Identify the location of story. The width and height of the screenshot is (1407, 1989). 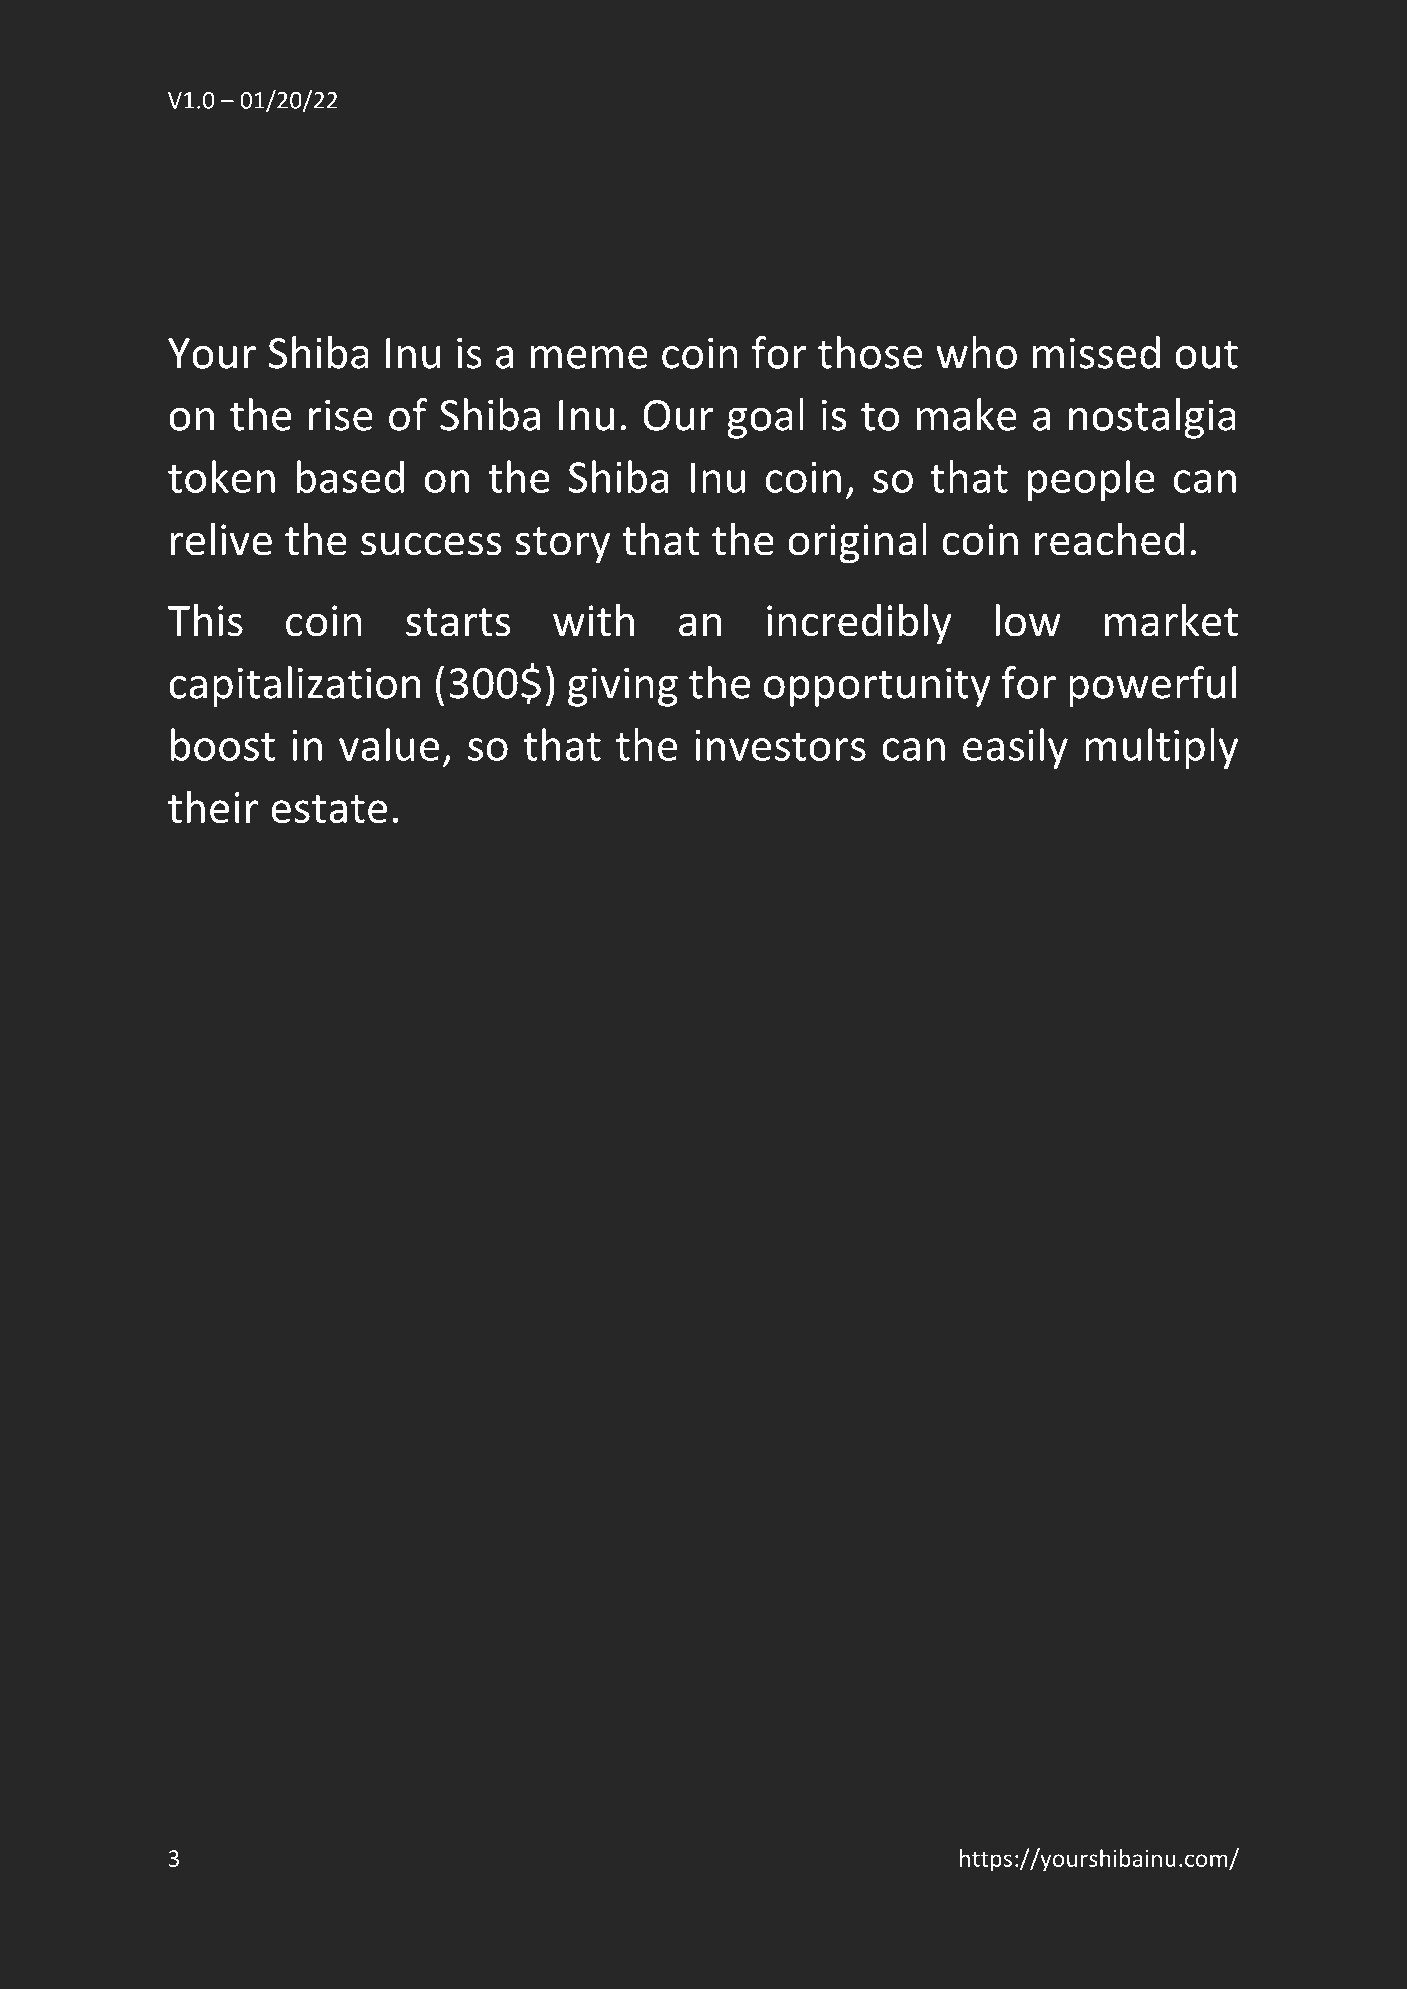
(562, 545).
